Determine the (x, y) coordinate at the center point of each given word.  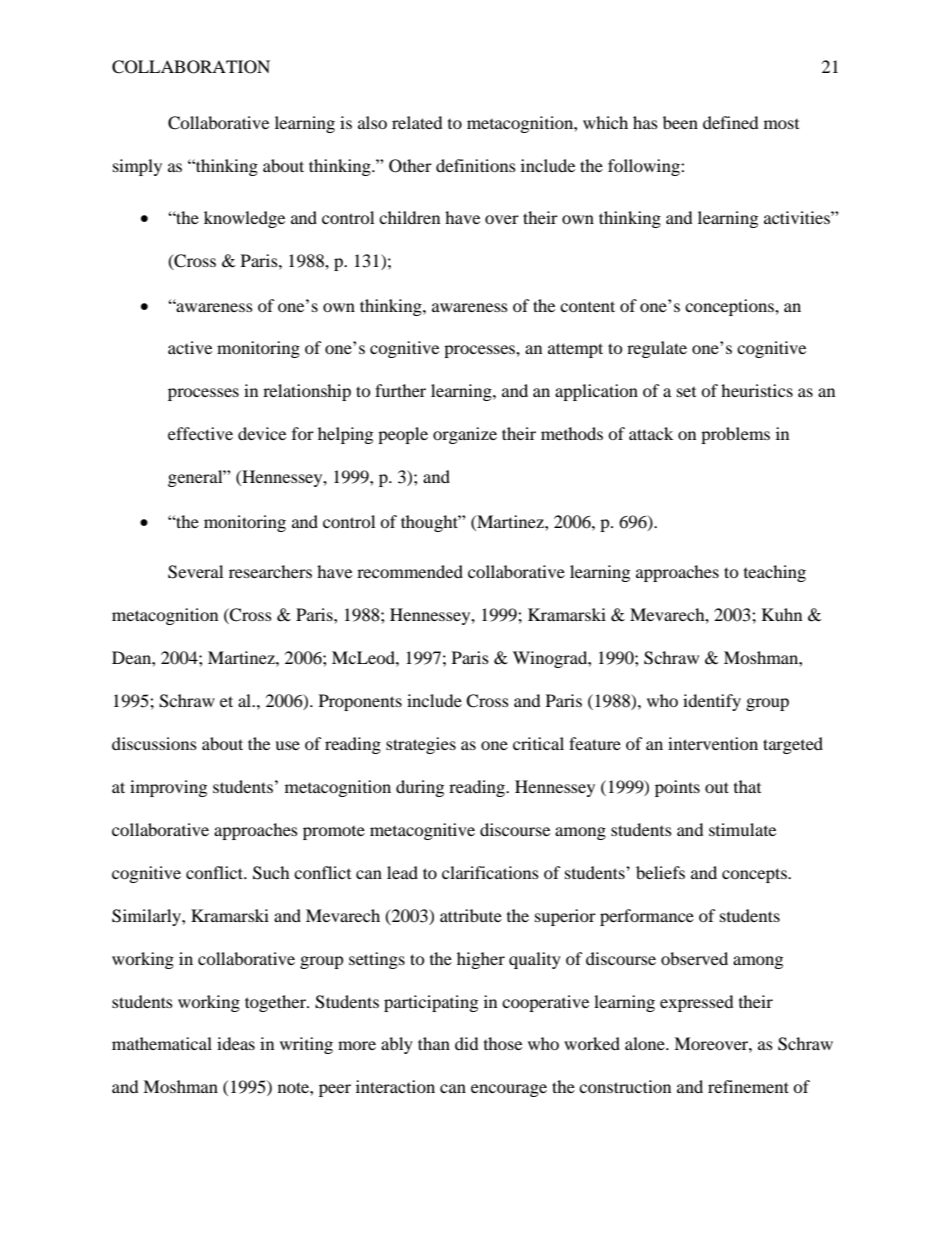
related (417, 122)
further (400, 390)
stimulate (742, 829)
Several (195, 572)
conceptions (730, 307)
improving (168, 788)
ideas (236, 1043)
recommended (410, 571)
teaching (775, 573)
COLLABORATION (191, 67)
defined (731, 122)
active (190, 347)
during (420, 788)
